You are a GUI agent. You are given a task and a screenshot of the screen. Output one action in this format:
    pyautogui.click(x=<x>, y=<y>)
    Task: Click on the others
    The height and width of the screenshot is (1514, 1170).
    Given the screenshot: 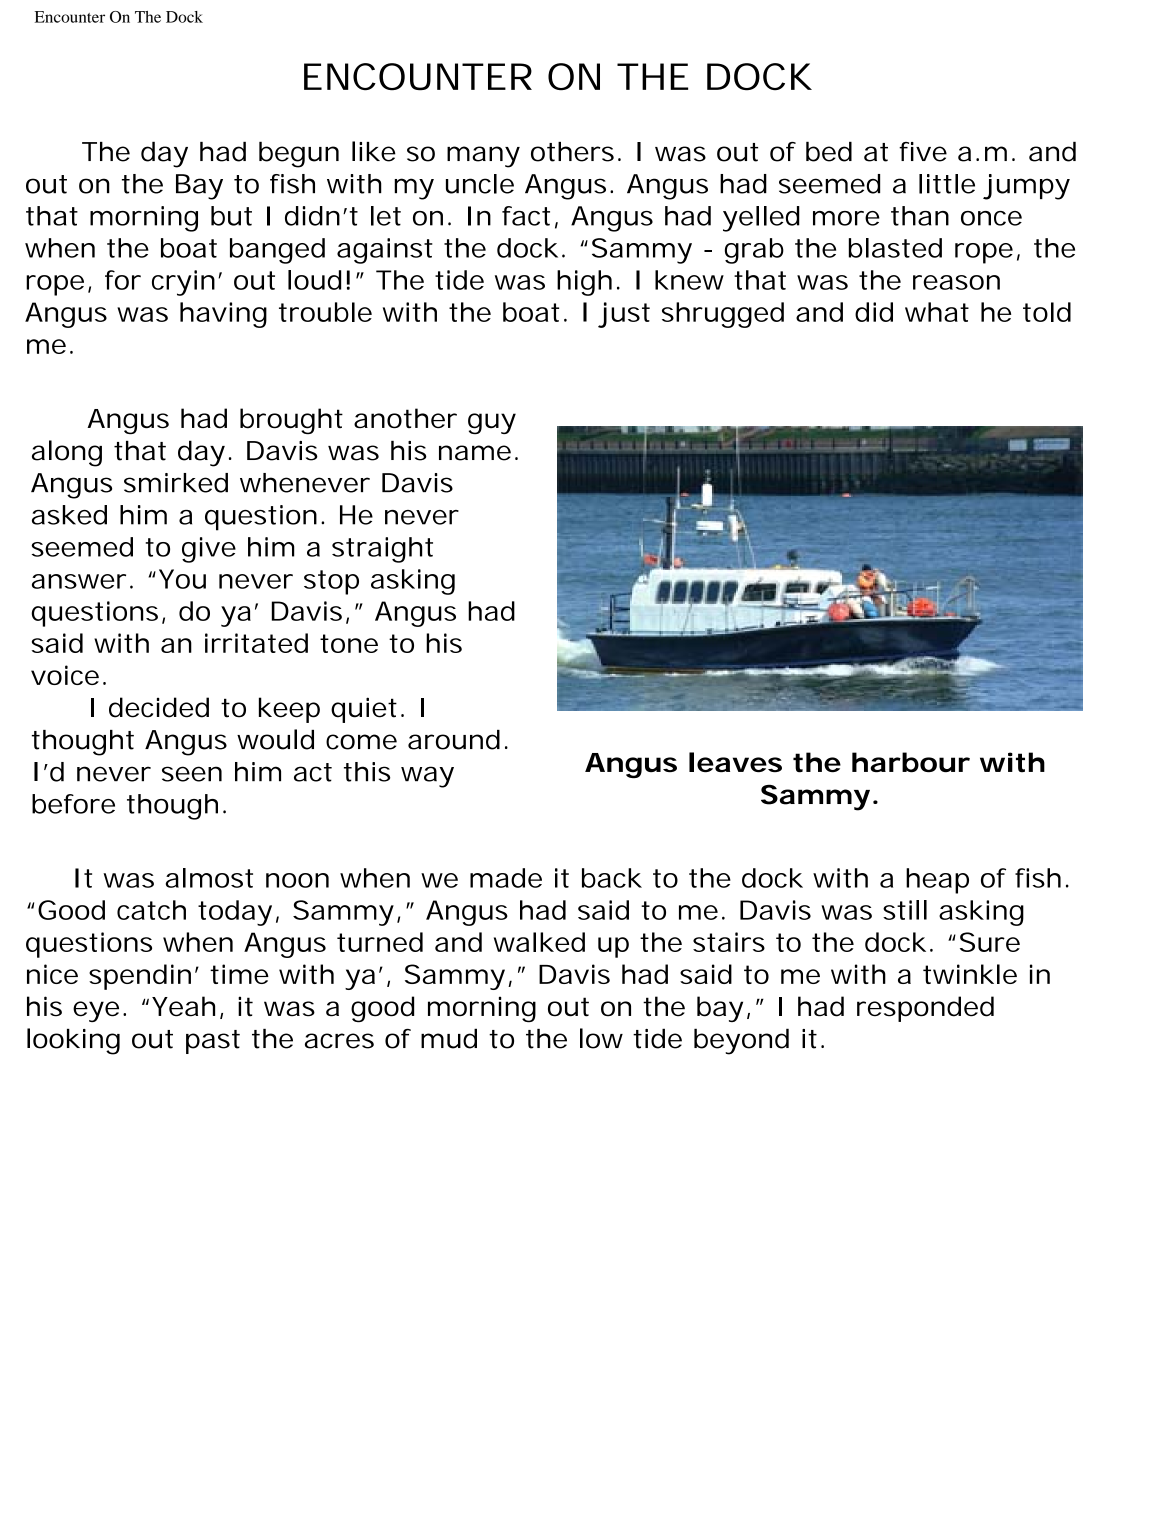 What is the action you would take?
    pyautogui.click(x=572, y=152)
